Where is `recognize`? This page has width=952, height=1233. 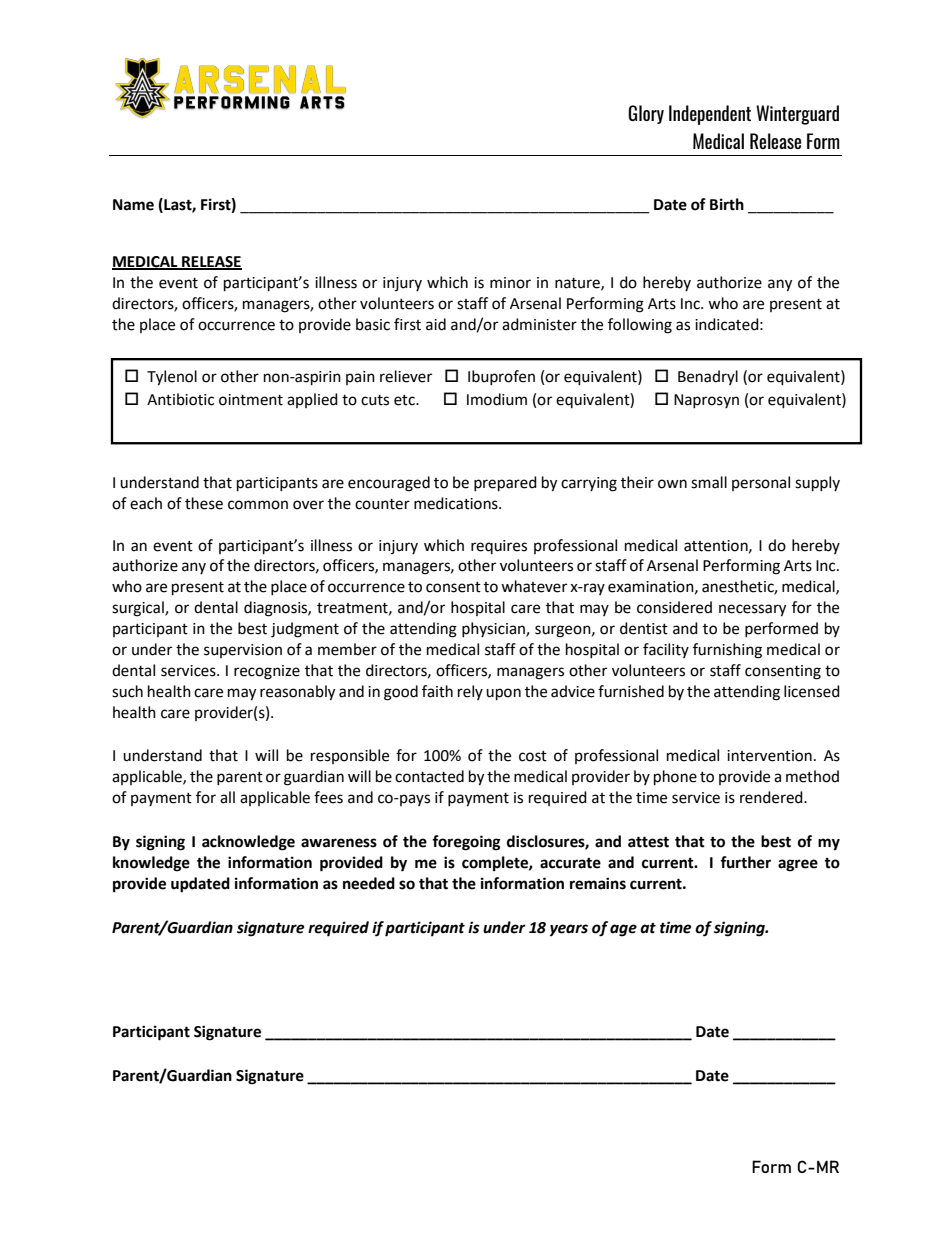
recognize is located at coordinates (267, 672).
